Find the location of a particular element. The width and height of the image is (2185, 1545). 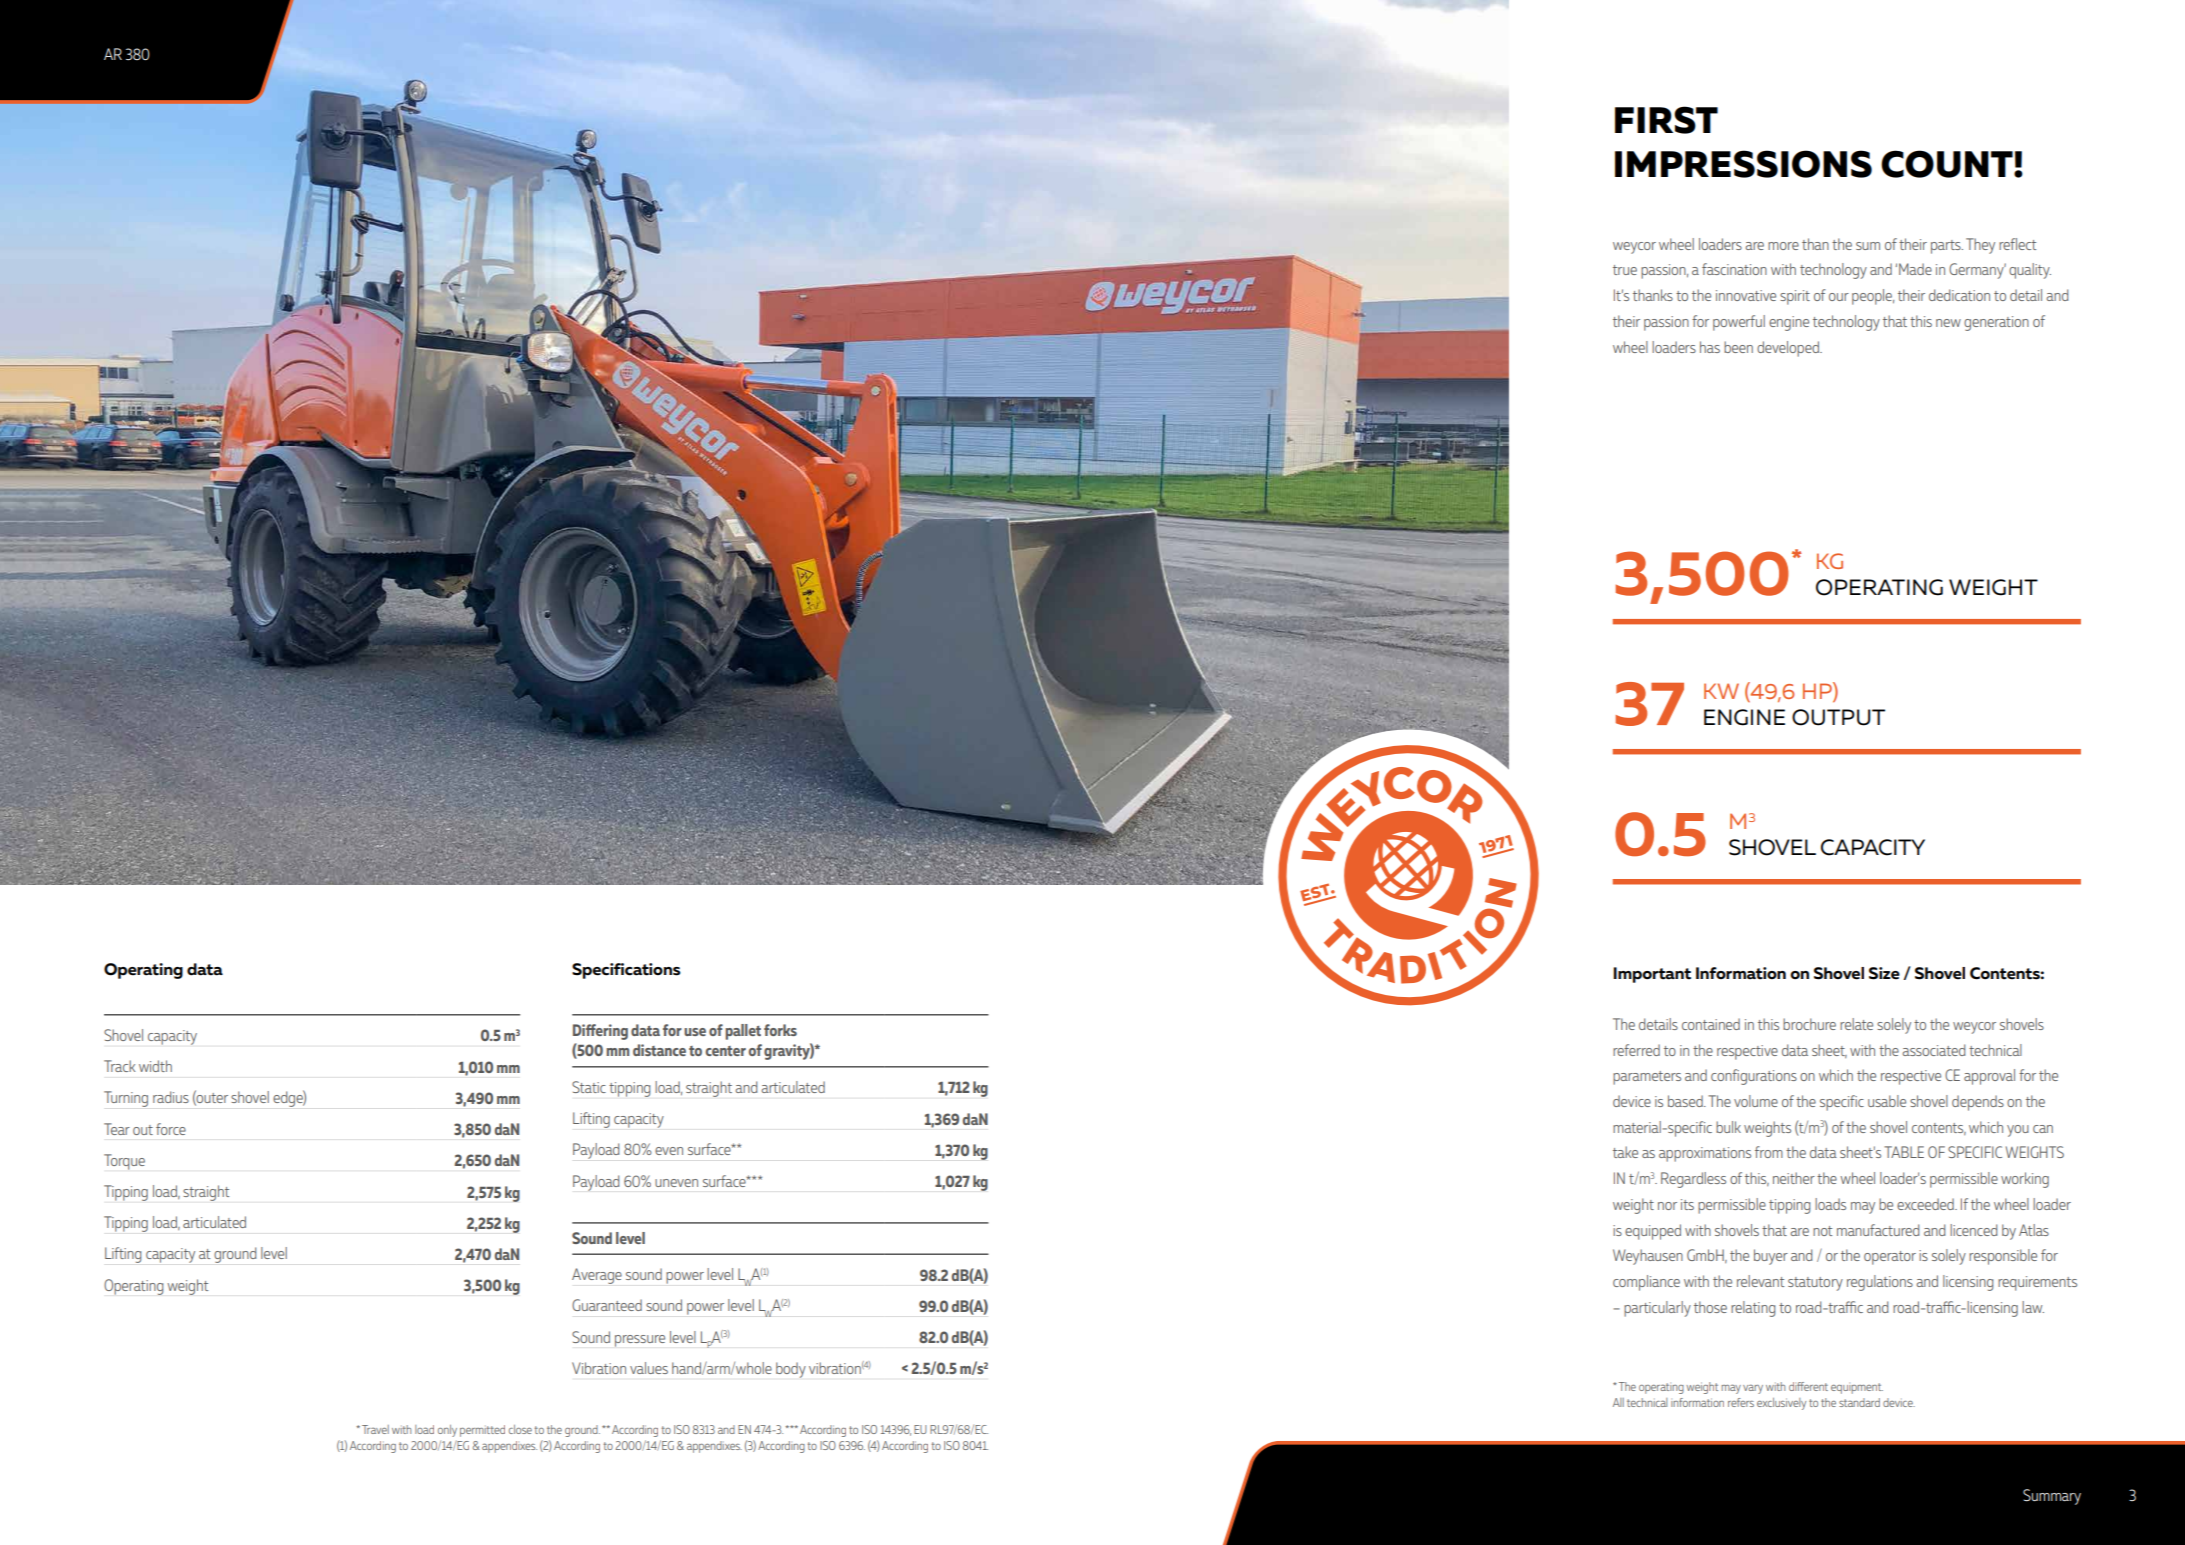

Differing is located at coordinates (600, 1032).
